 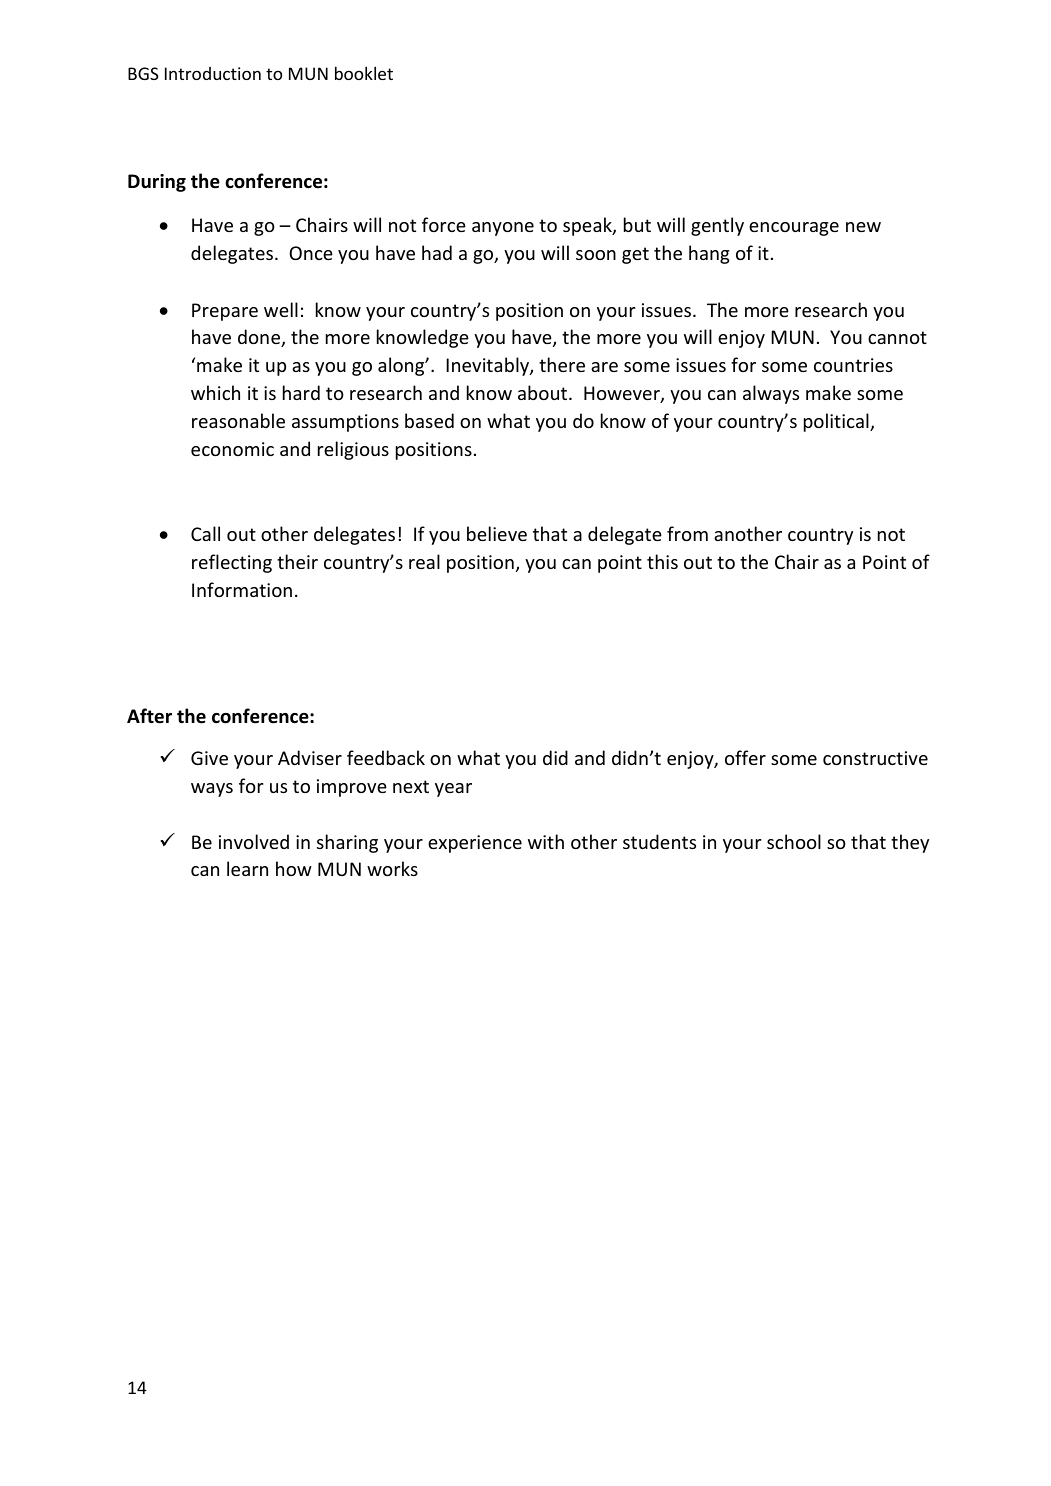 What do you see at coordinates (546, 841) in the screenshot?
I see `with` at bounding box center [546, 841].
